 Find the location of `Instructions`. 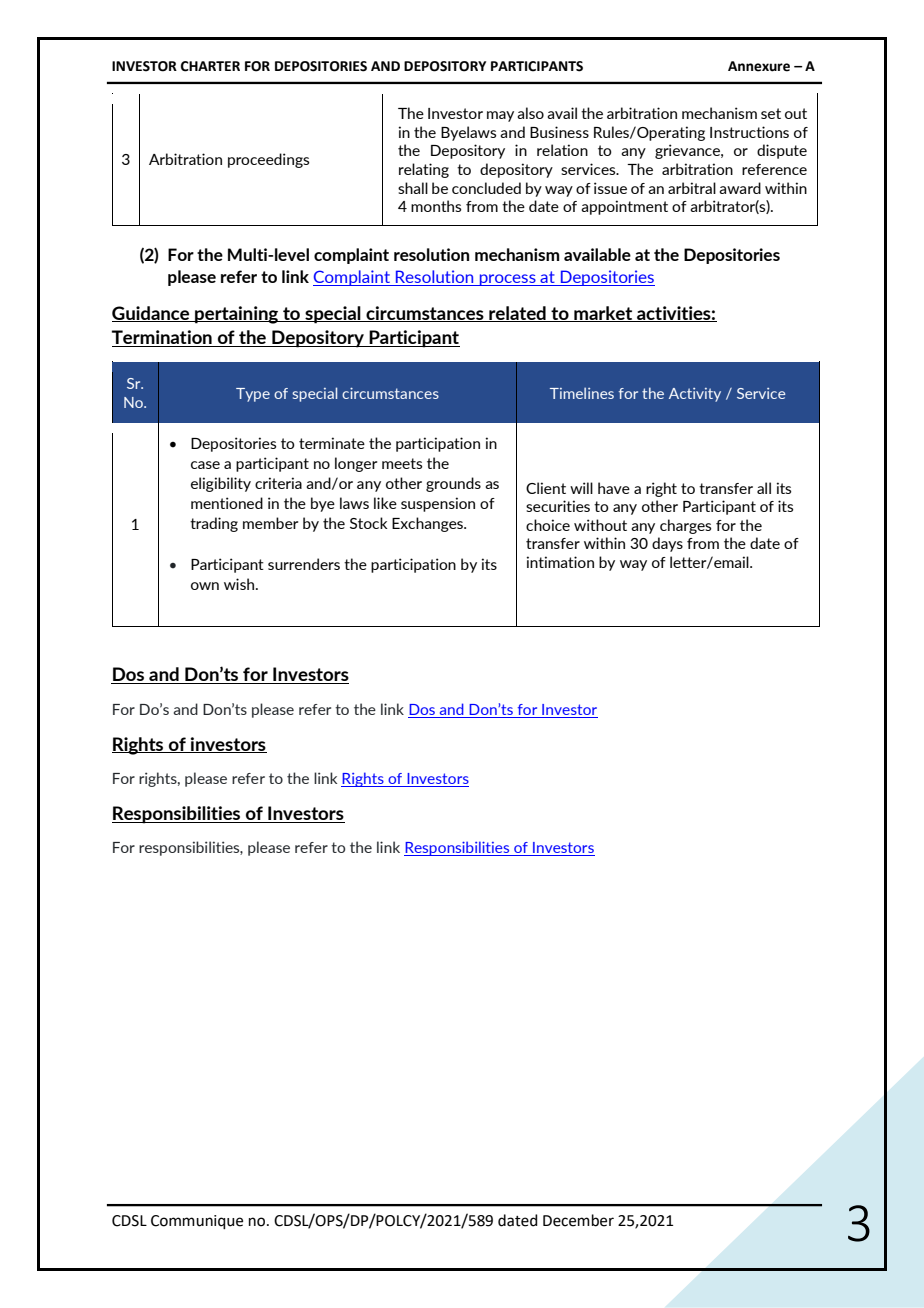

Instructions is located at coordinates (749, 132).
